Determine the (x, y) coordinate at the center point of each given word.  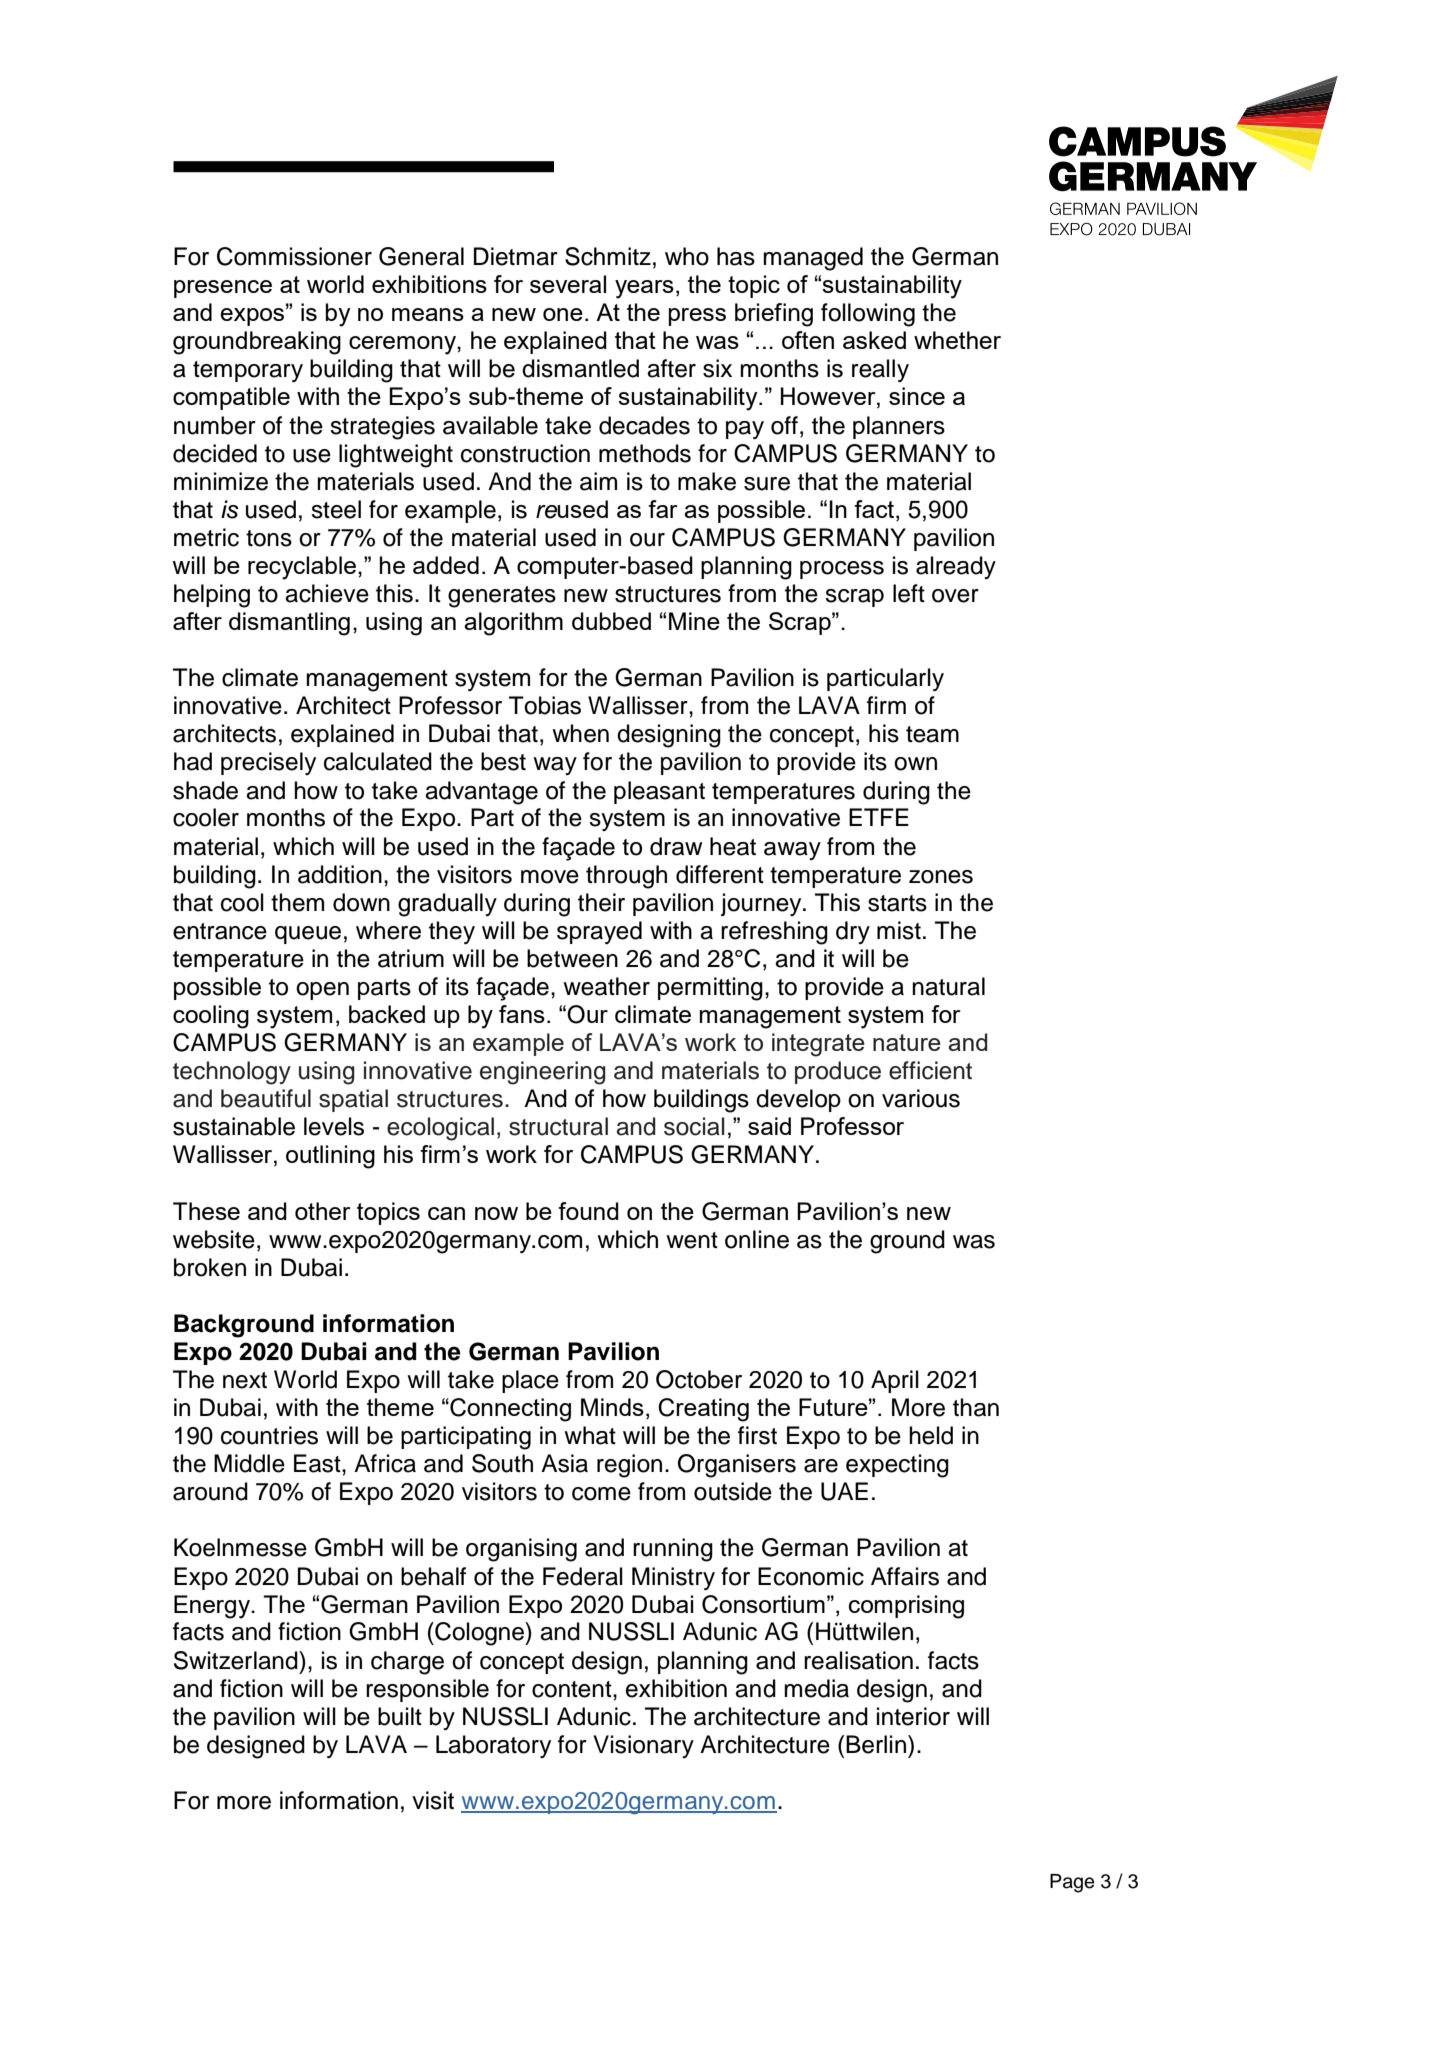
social (694, 1126)
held (931, 1435)
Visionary (643, 1746)
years (644, 289)
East (318, 1463)
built (400, 1716)
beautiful (266, 1098)
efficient (930, 1070)
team (932, 734)
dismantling (289, 624)
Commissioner (294, 256)
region (629, 1466)
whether (957, 340)
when (580, 733)
